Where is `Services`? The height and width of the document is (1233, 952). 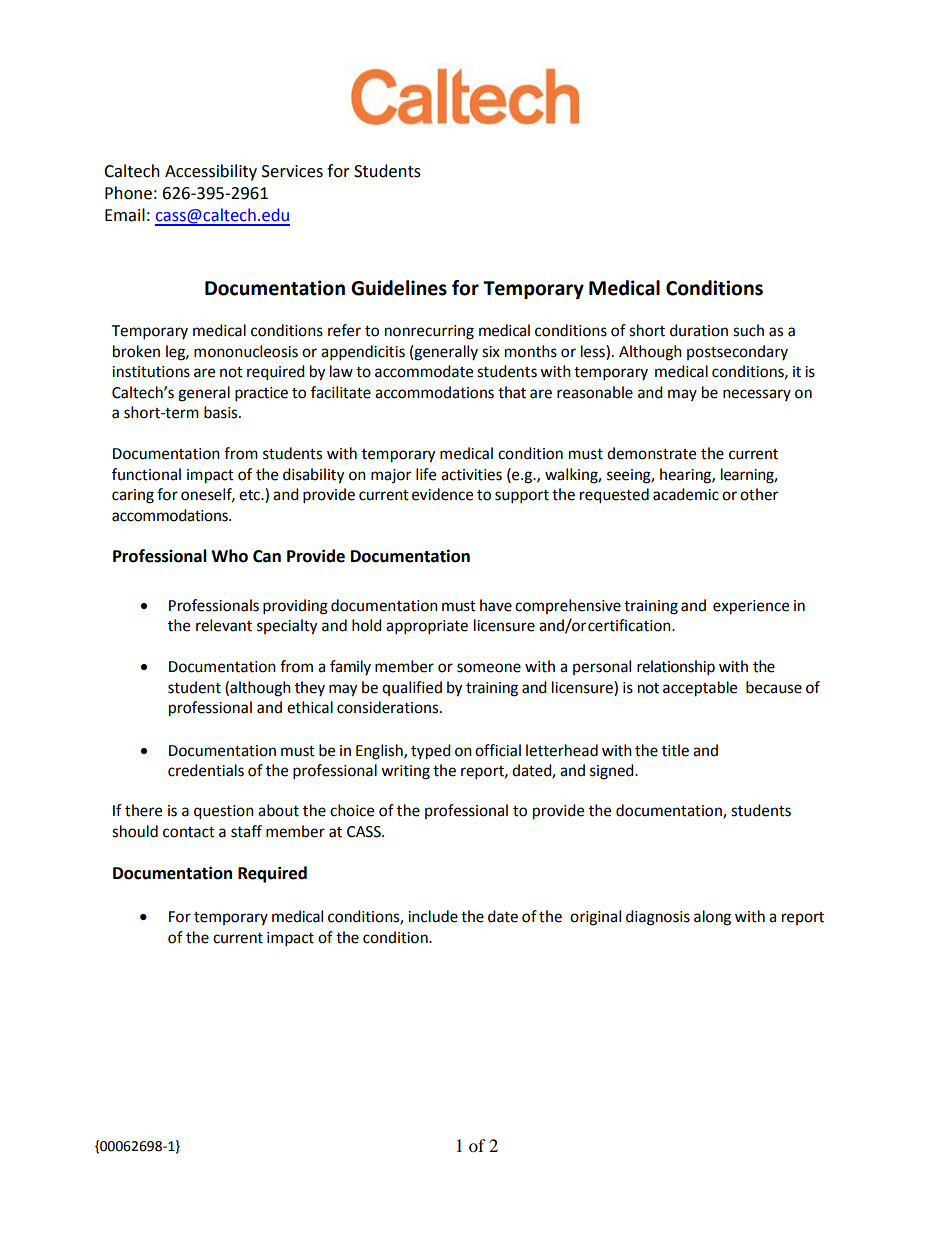 Services is located at coordinates (292, 171).
